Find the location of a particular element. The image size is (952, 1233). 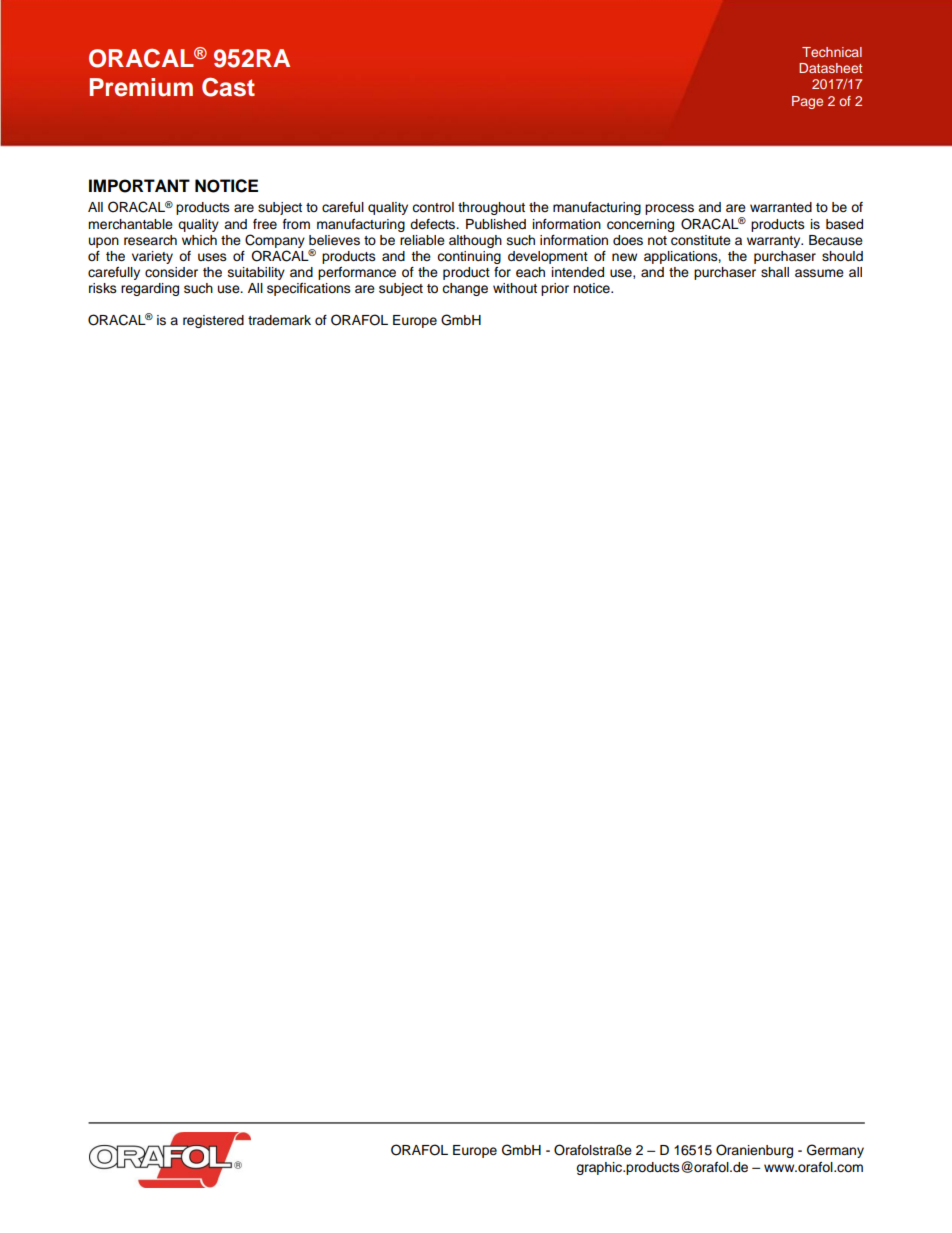

intended is located at coordinates (578, 272).
